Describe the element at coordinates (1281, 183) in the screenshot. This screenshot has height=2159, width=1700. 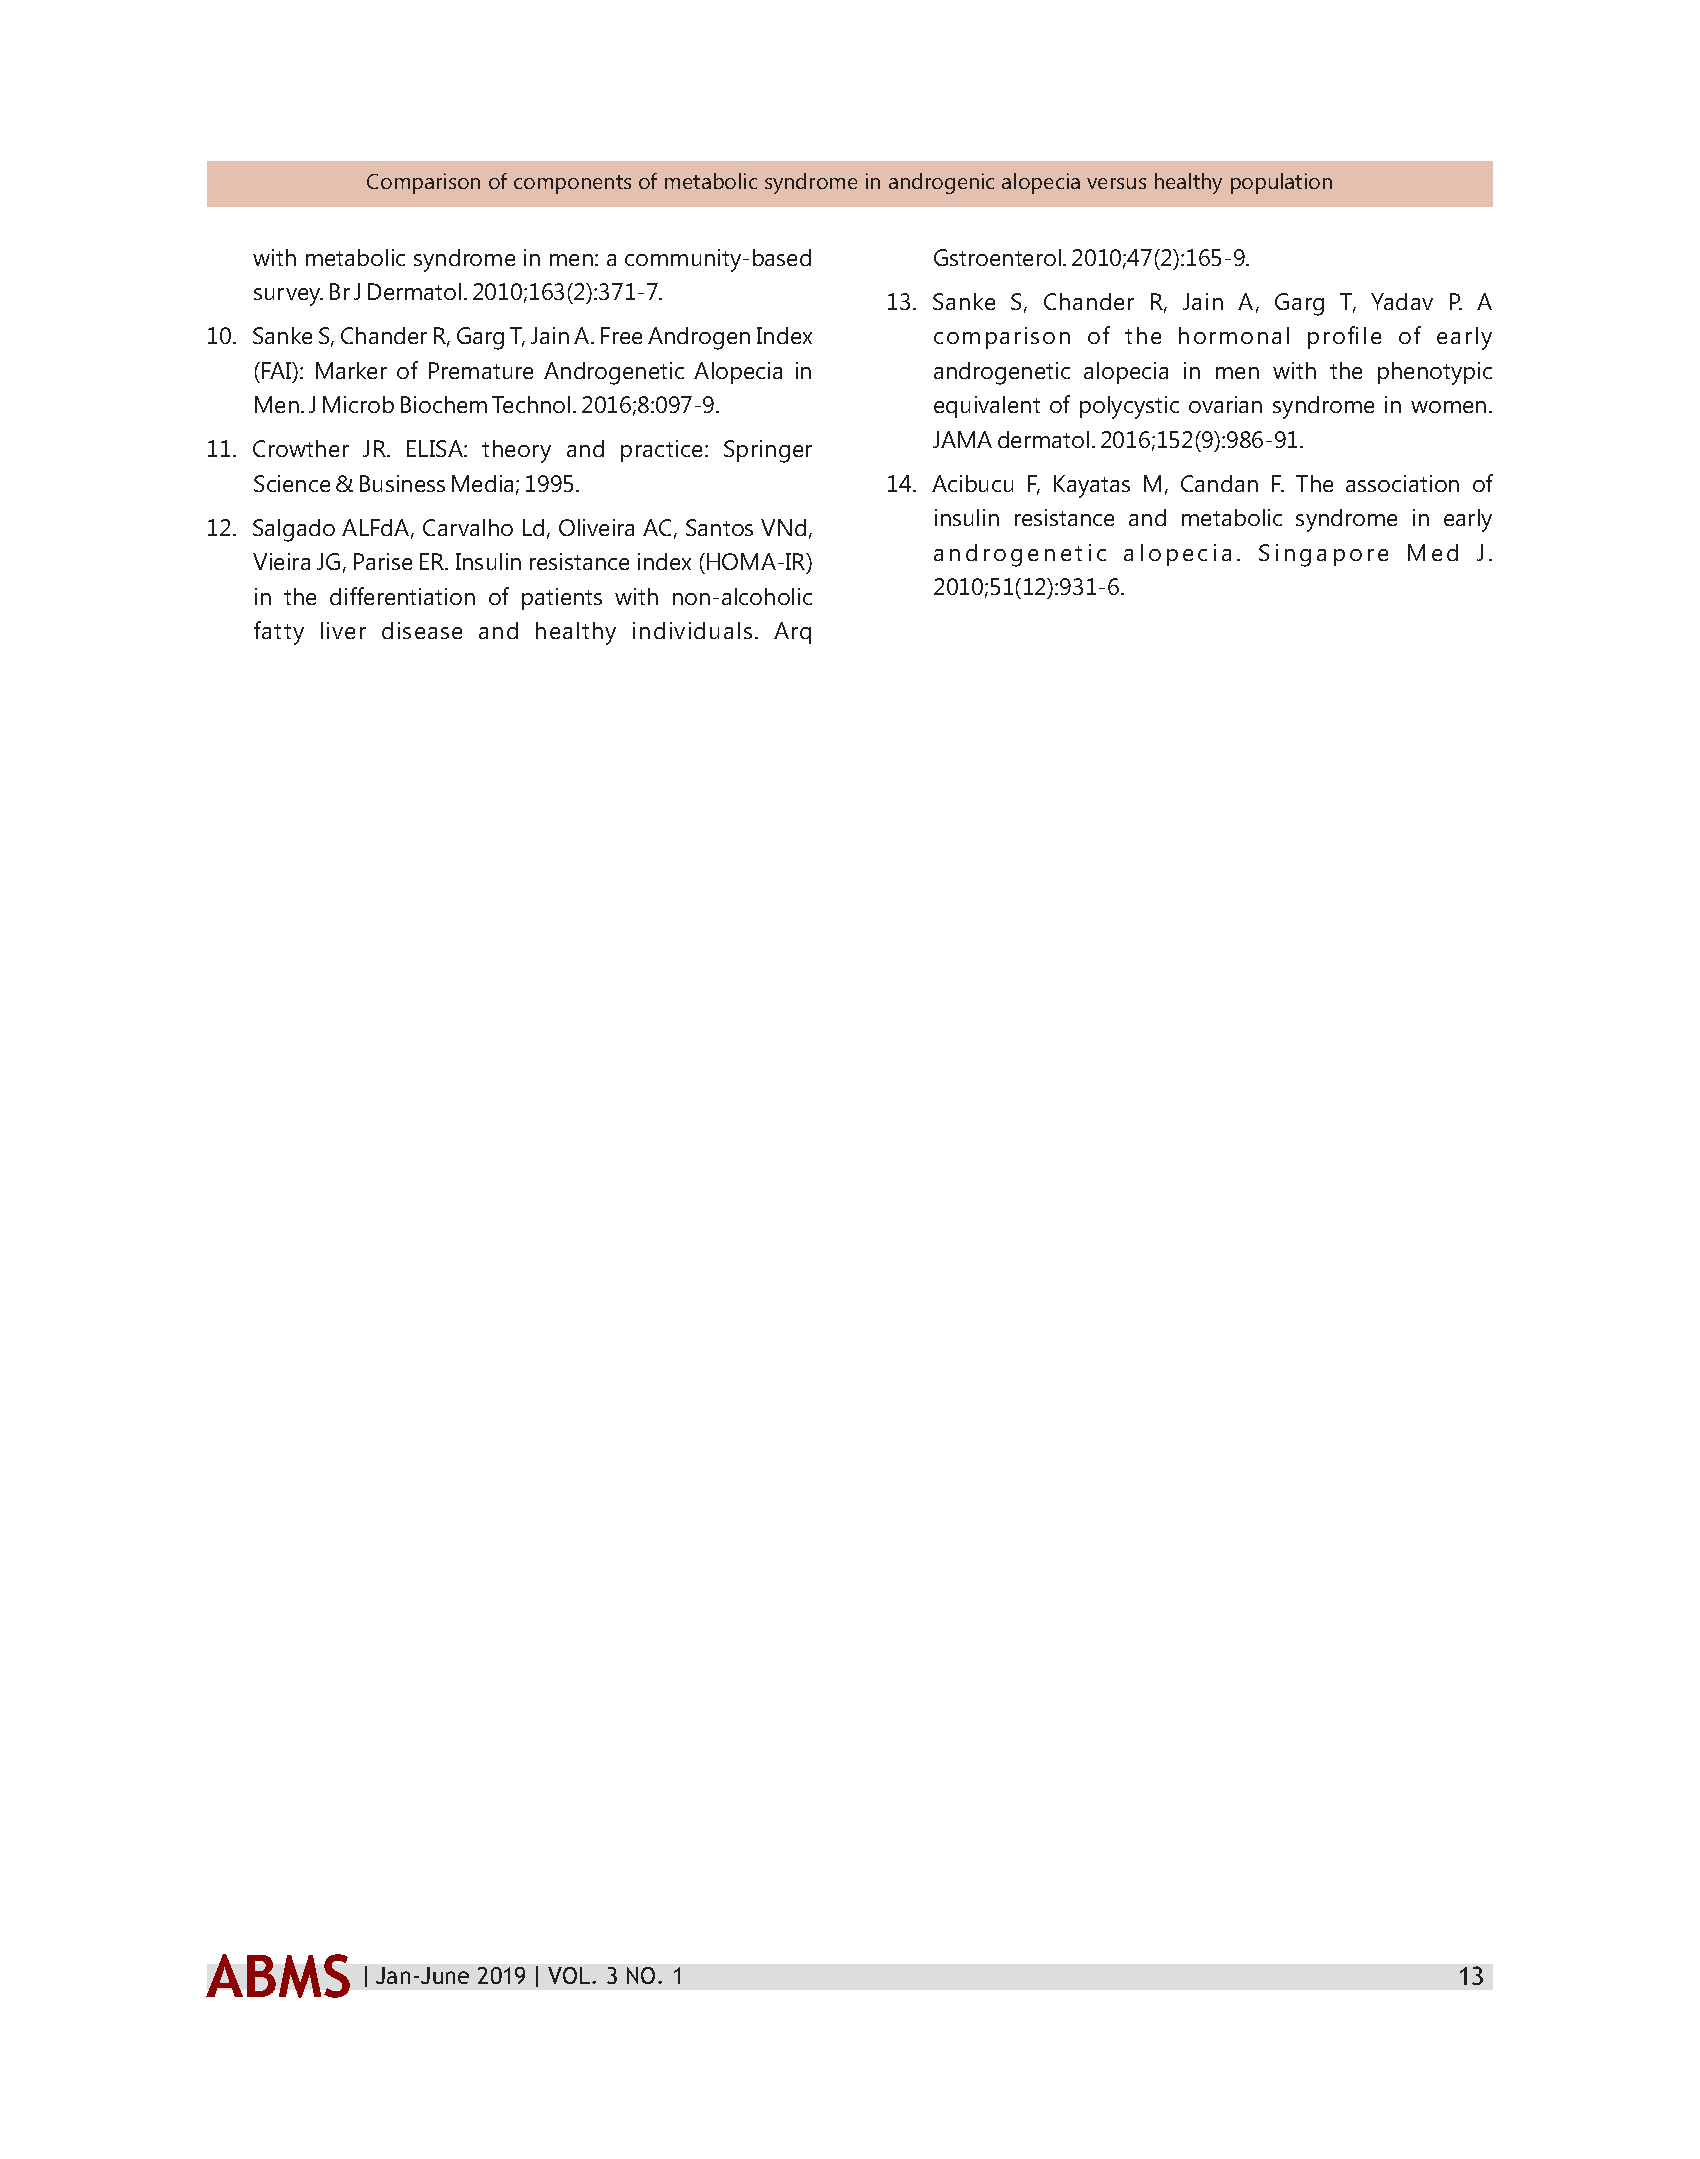
I see `population` at that location.
